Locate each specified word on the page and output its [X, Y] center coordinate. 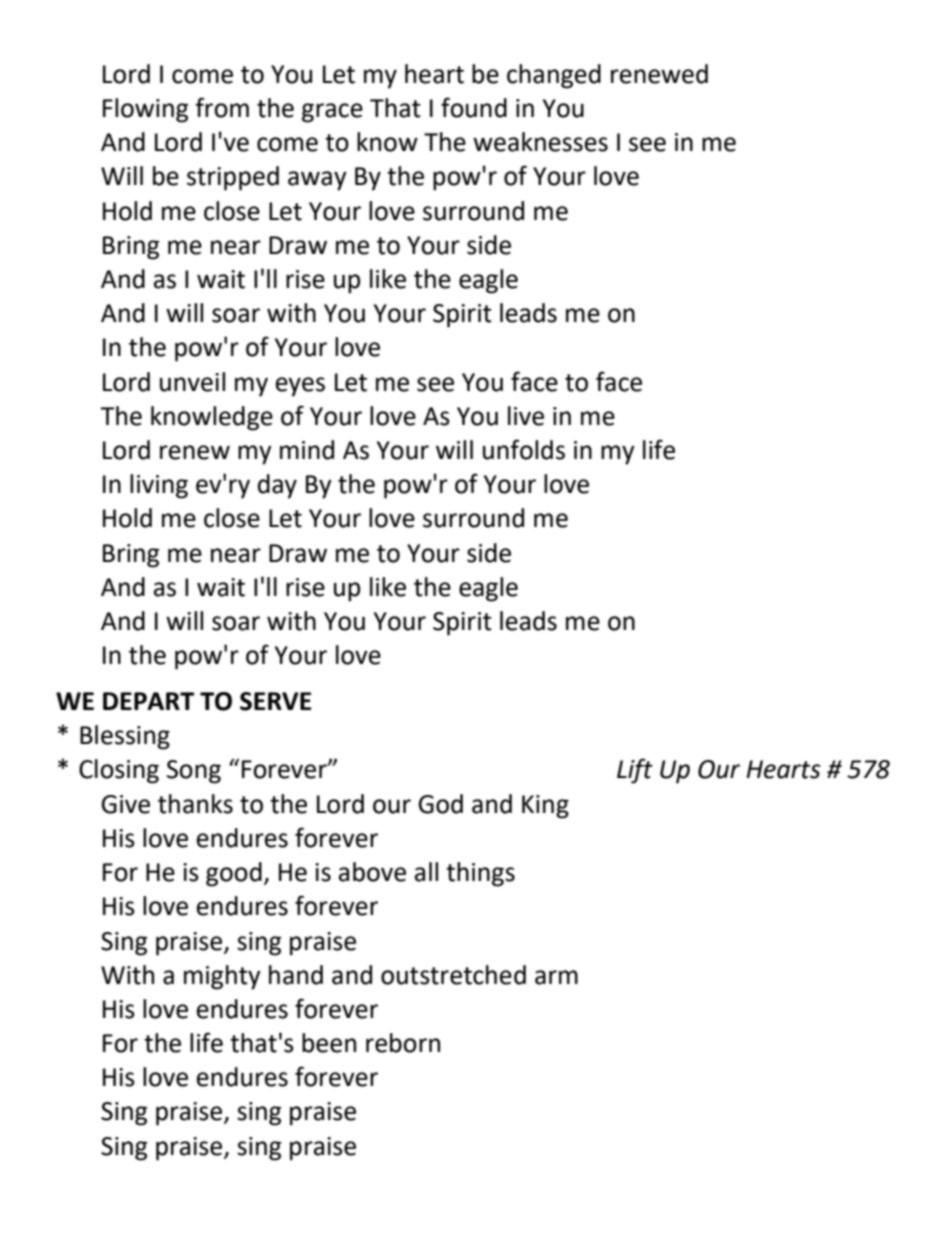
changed [554, 76]
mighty [222, 977]
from [222, 107]
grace [332, 113]
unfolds [524, 449]
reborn [403, 1043]
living [159, 486]
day [277, 486]
